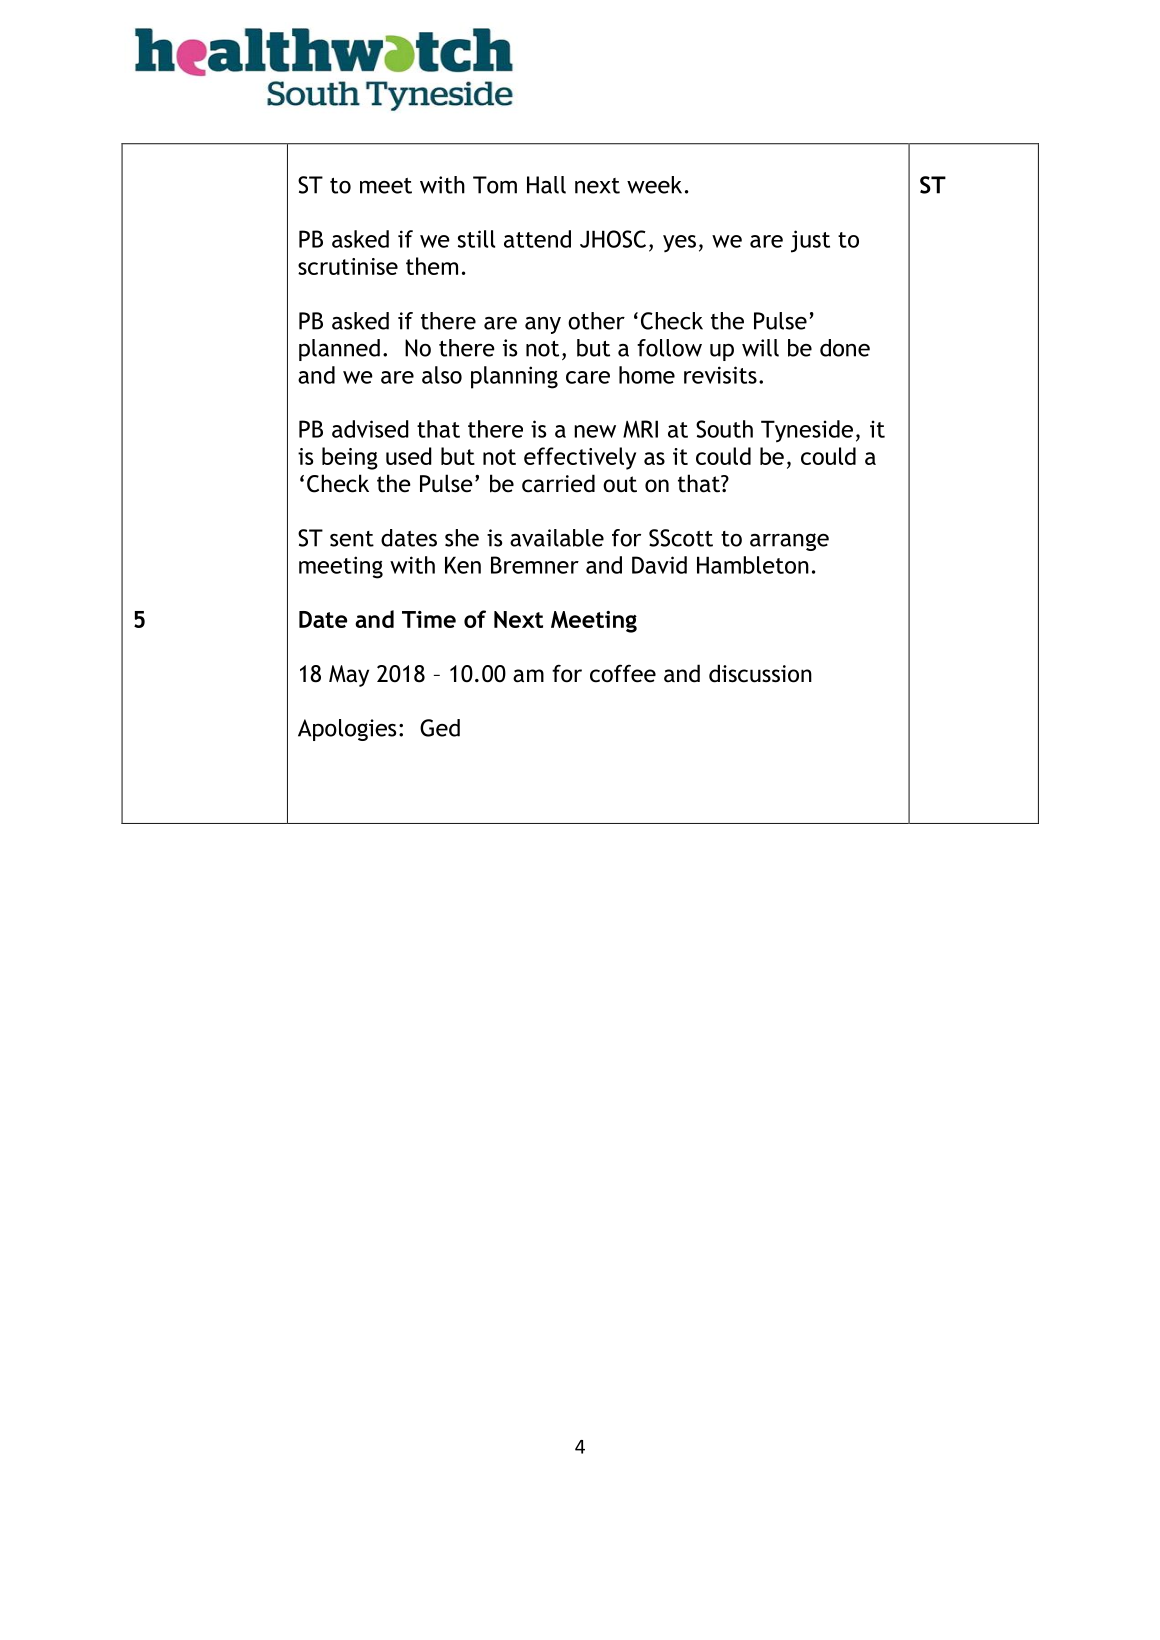 The image size is (1160, 1640). I want to click on discussion, so click(760, 673).
